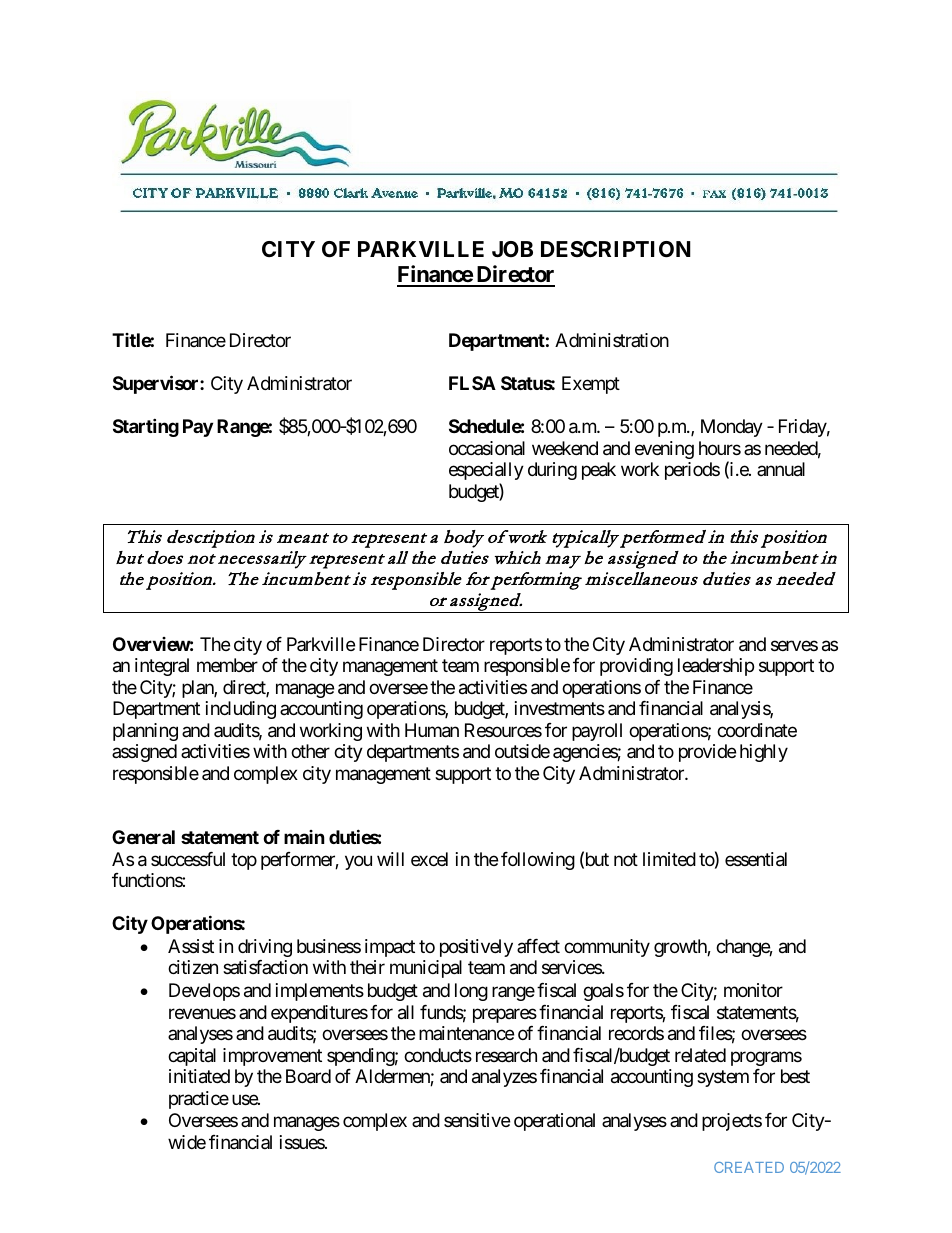 This screenshot has width=952, height=1233. Describe the element at coordinates (749, 1167) in the screenshot. I see `CREATED` at that location.
